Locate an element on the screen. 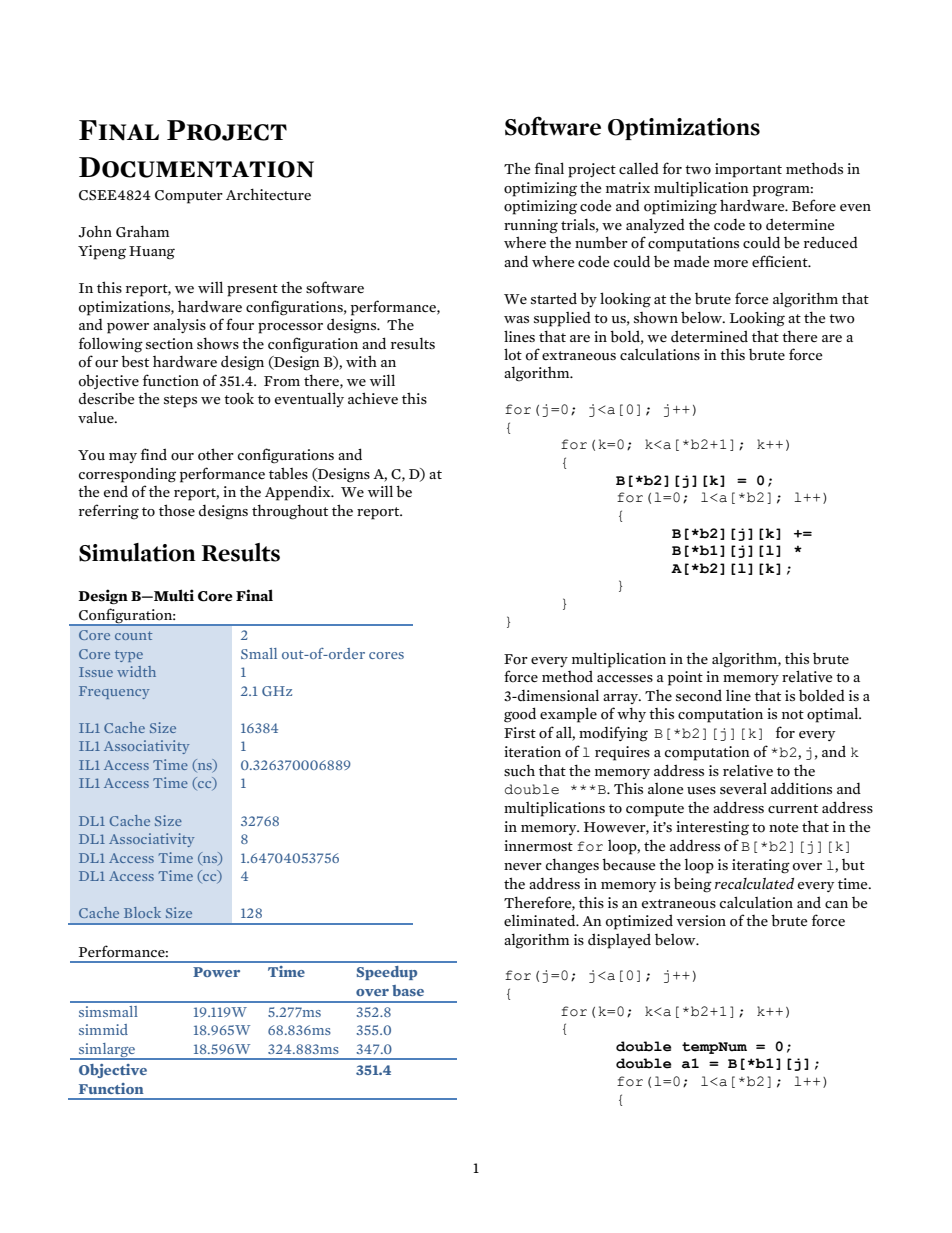 This screenshot has height=1233, width=952. good is located at coordinates (520, 715).
